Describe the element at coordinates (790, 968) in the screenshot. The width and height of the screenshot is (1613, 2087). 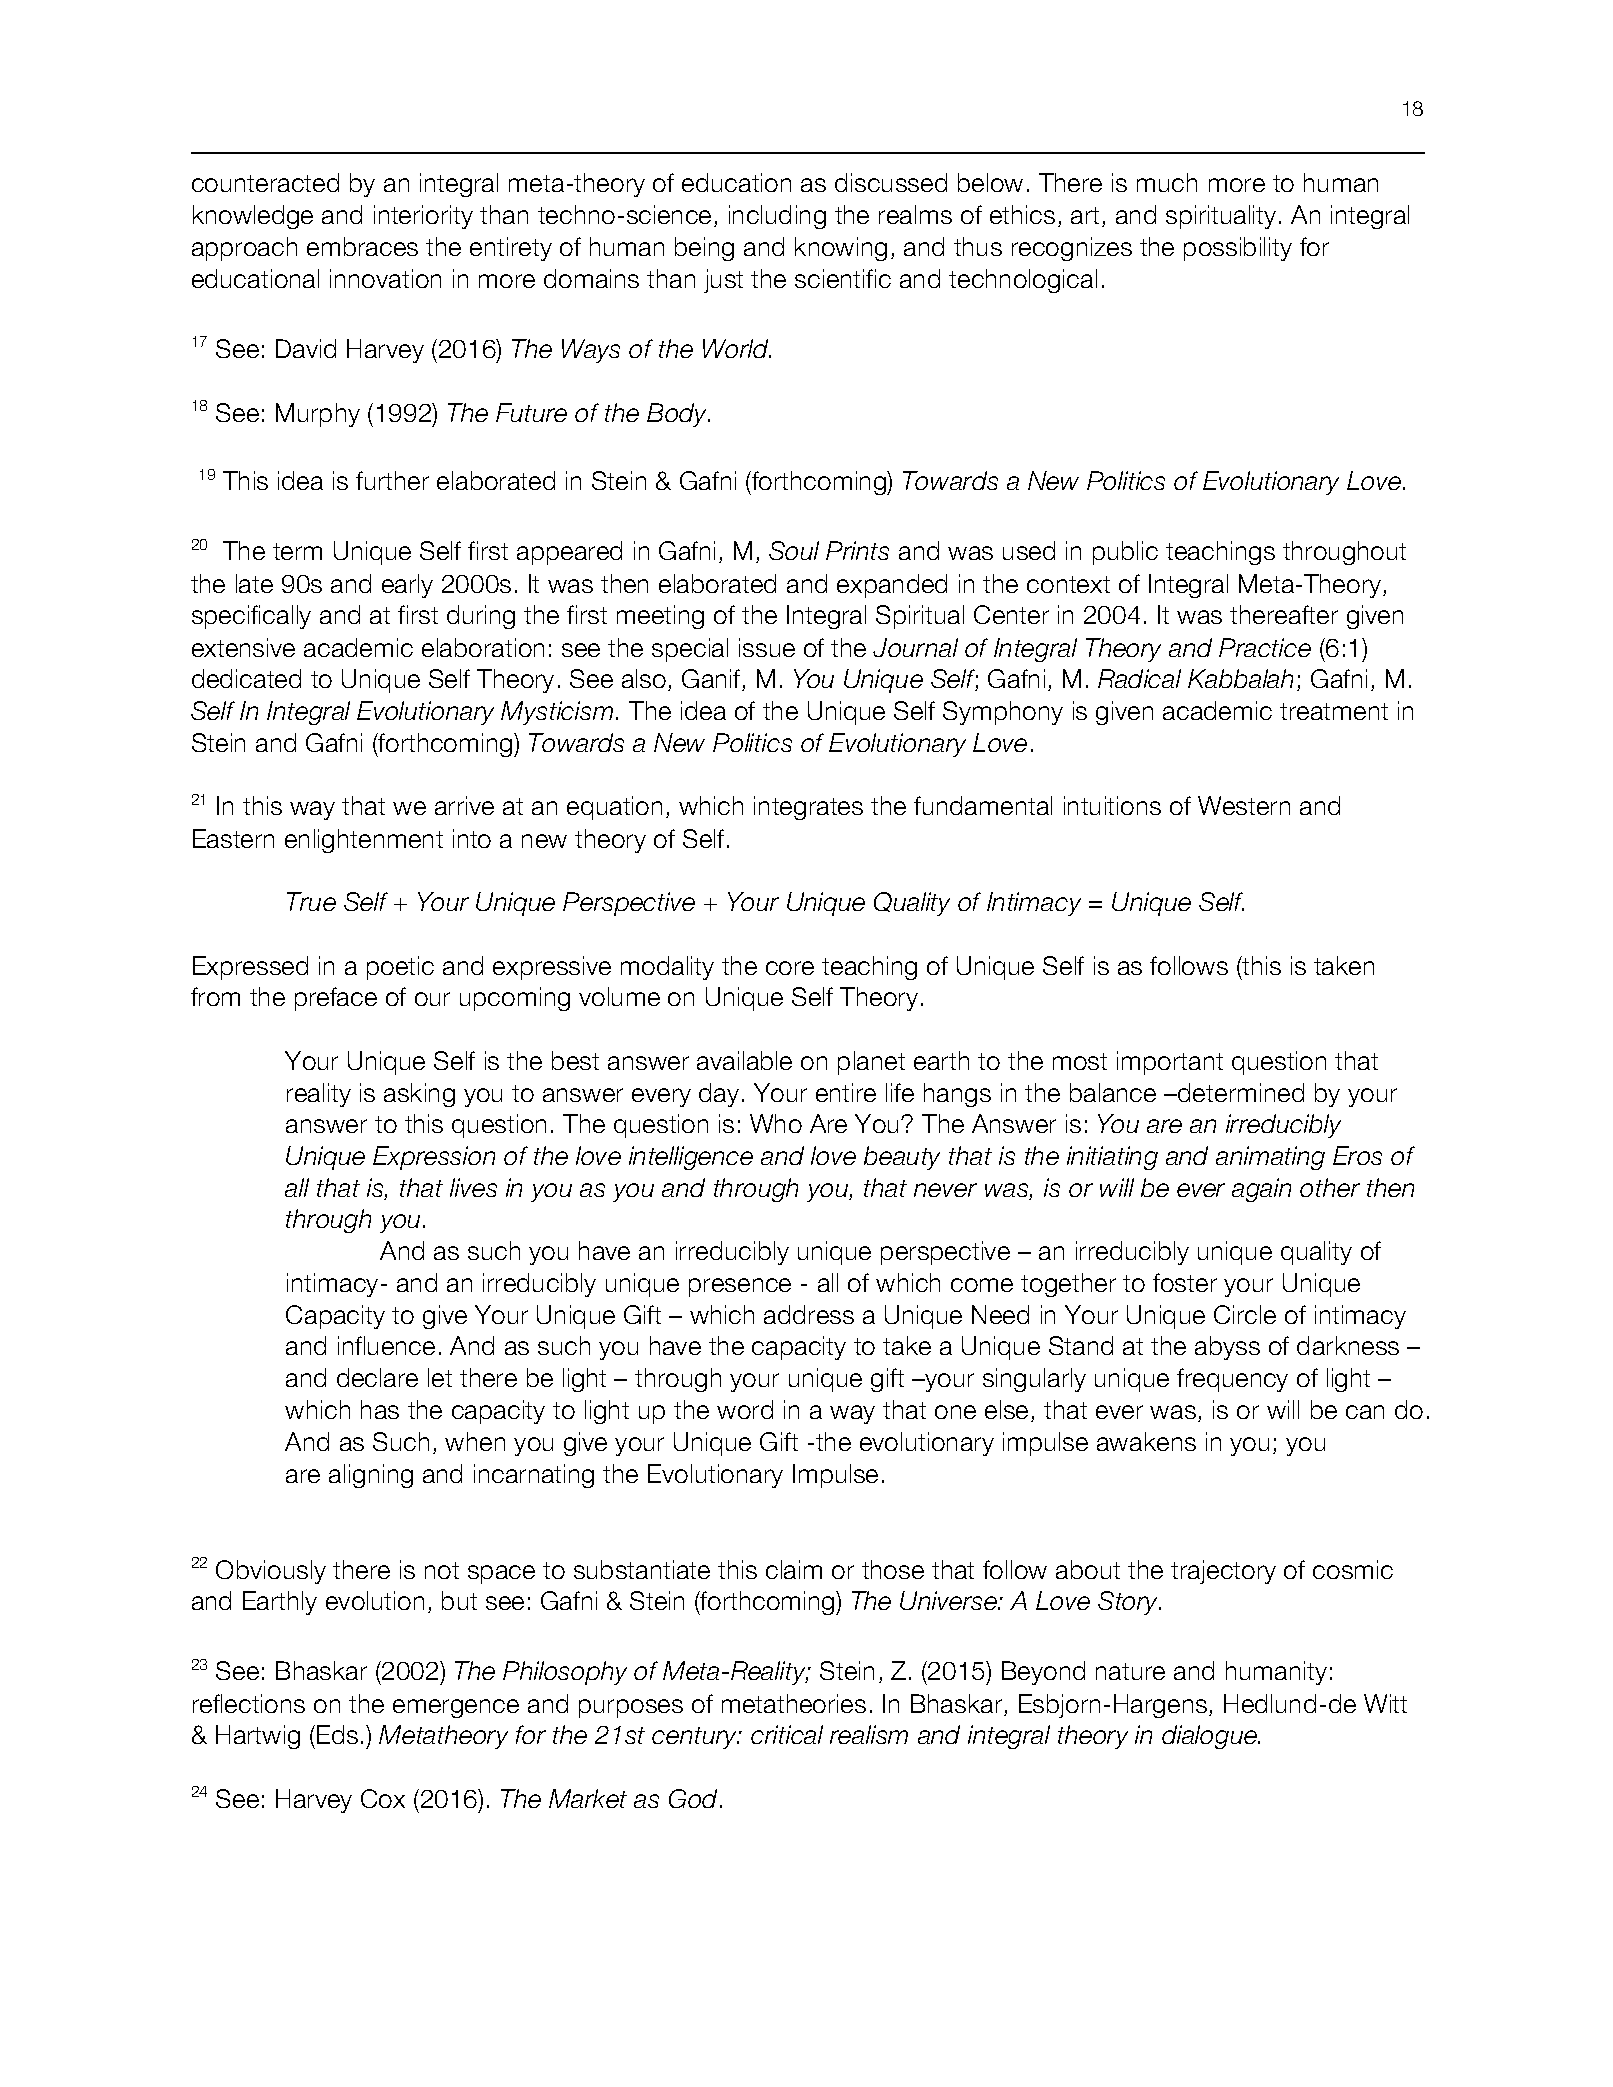
I see `core` at that location.
